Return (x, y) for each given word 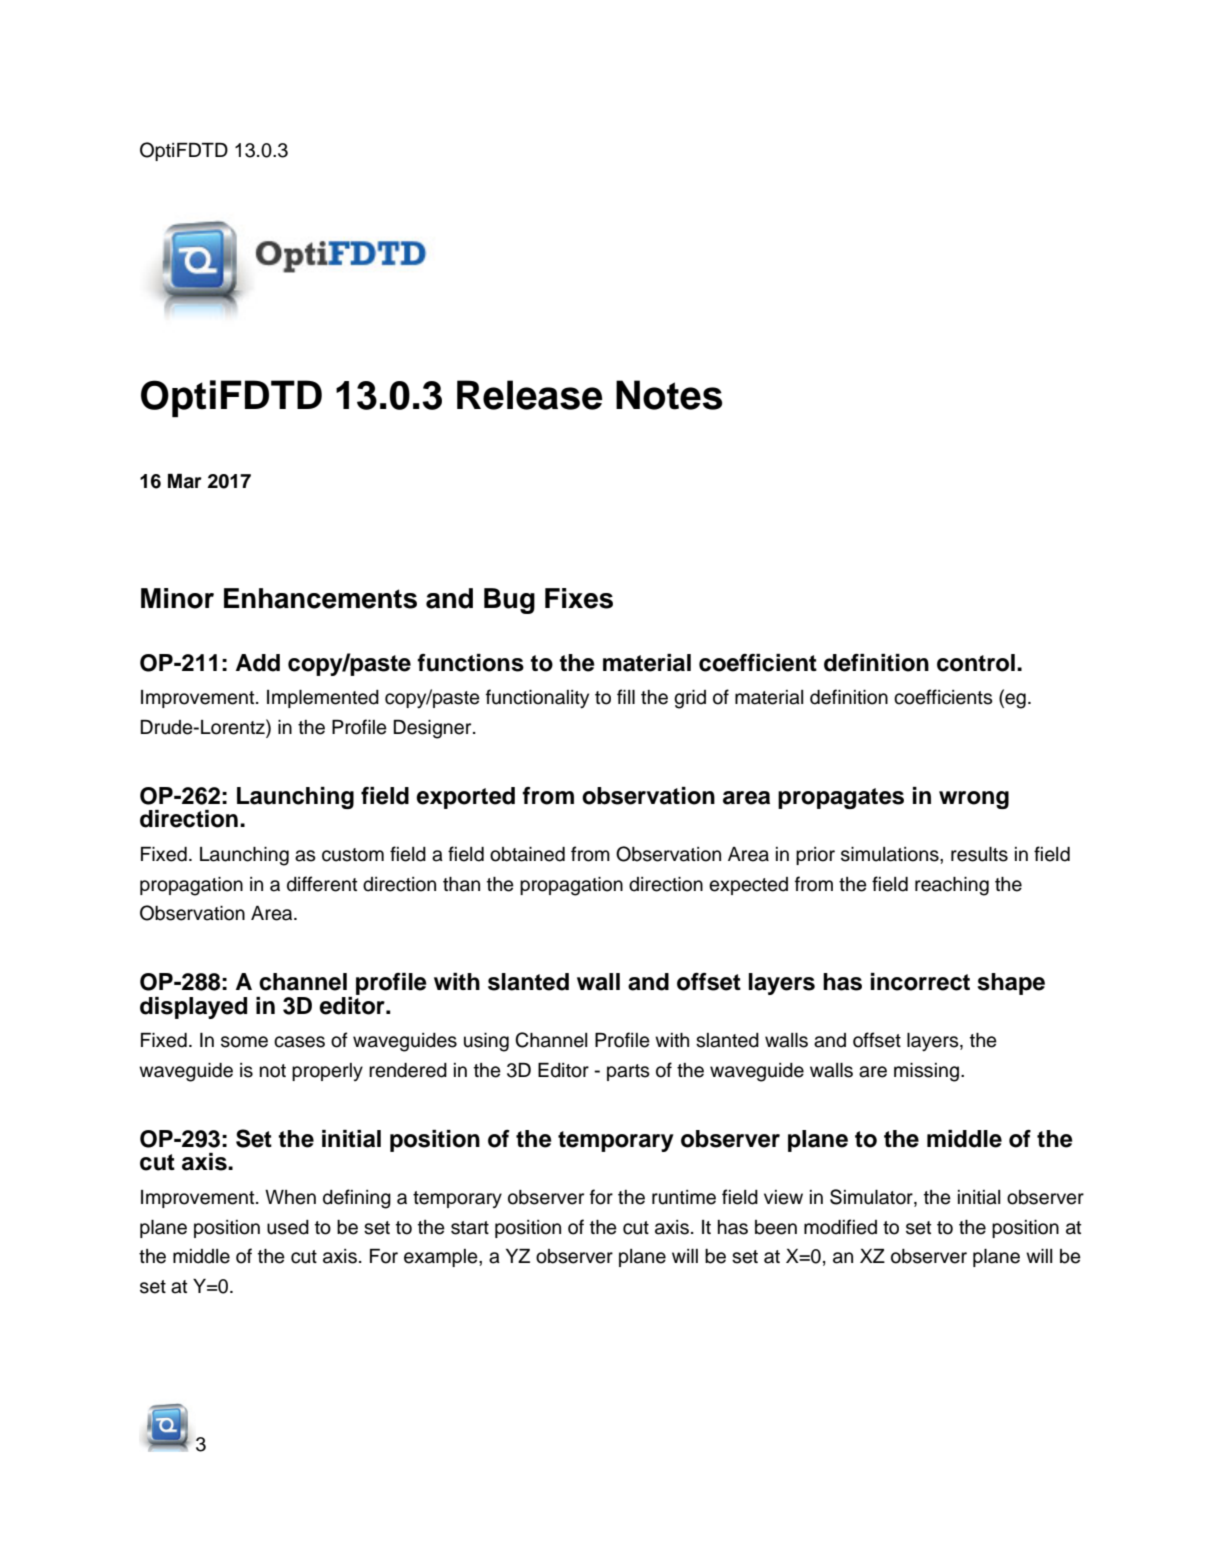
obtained (527, 854)
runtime (684, 1197)
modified (840, 1227)
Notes (669, 395)
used (288, 1227)
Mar (185, 481)
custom (353, 855)
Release (530, 395)
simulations (891, 854)
